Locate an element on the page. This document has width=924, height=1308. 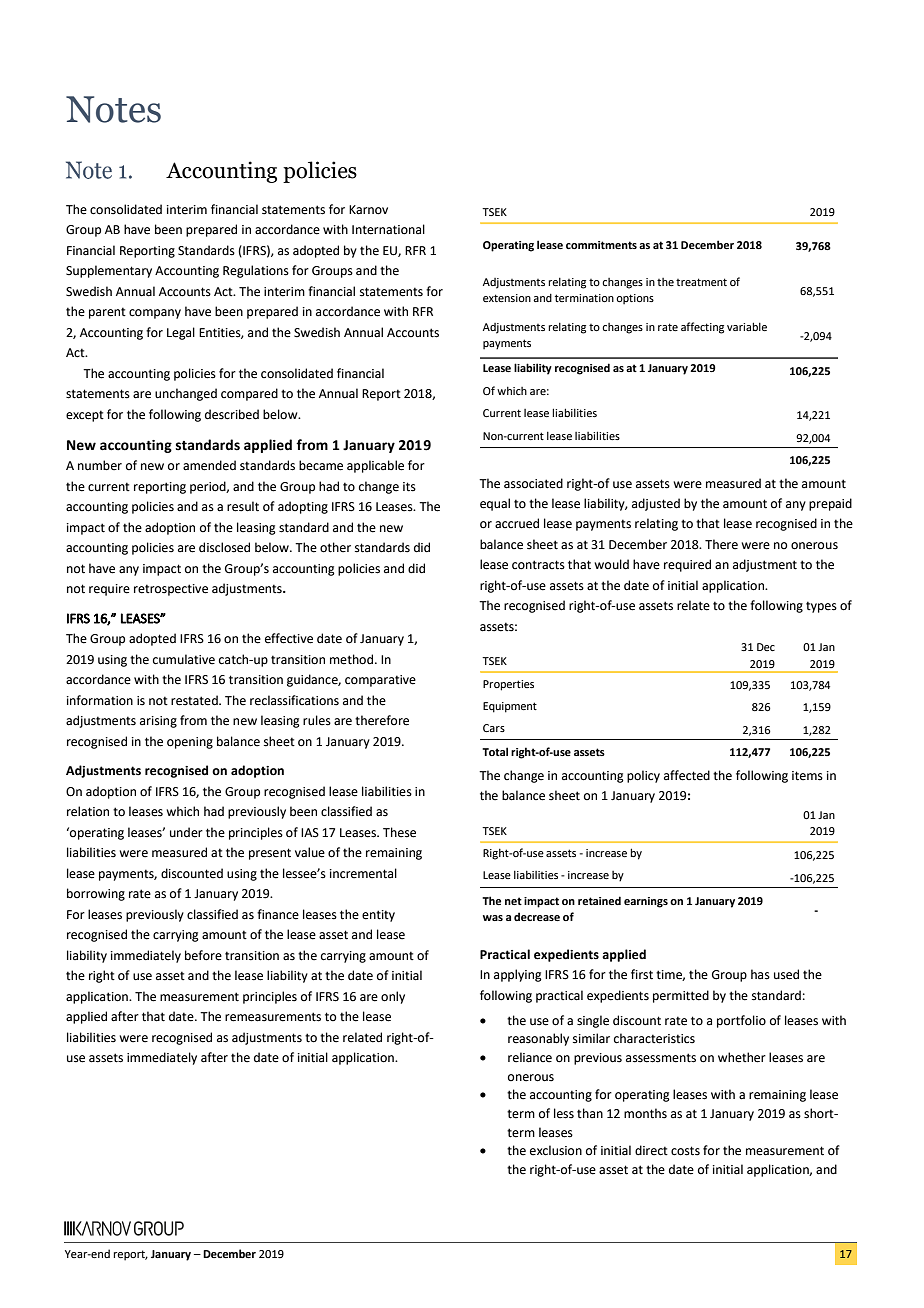
Notes is located at coordinates (113, 109).
